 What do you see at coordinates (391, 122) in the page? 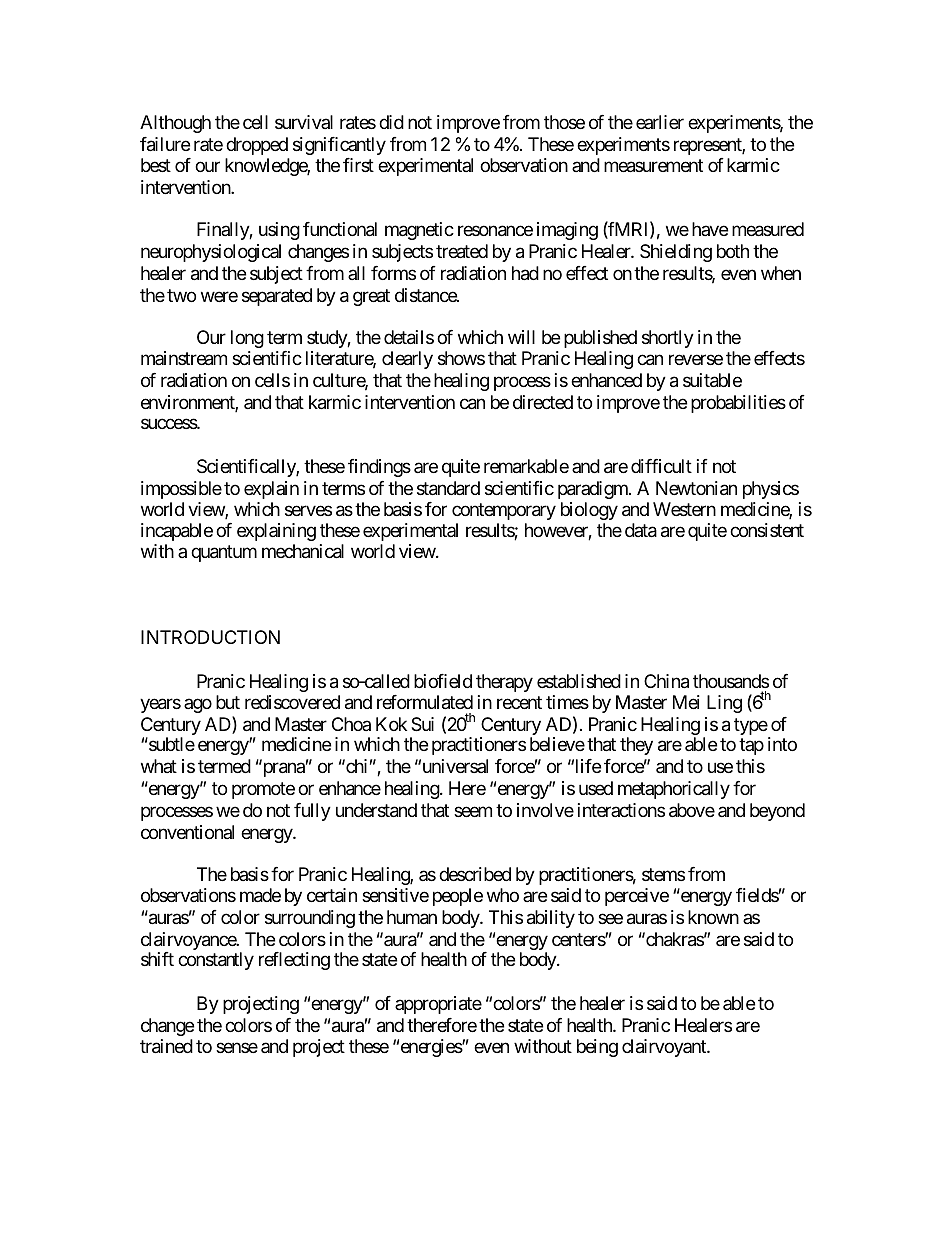
I see `did` at bounding box center [391, 122].
